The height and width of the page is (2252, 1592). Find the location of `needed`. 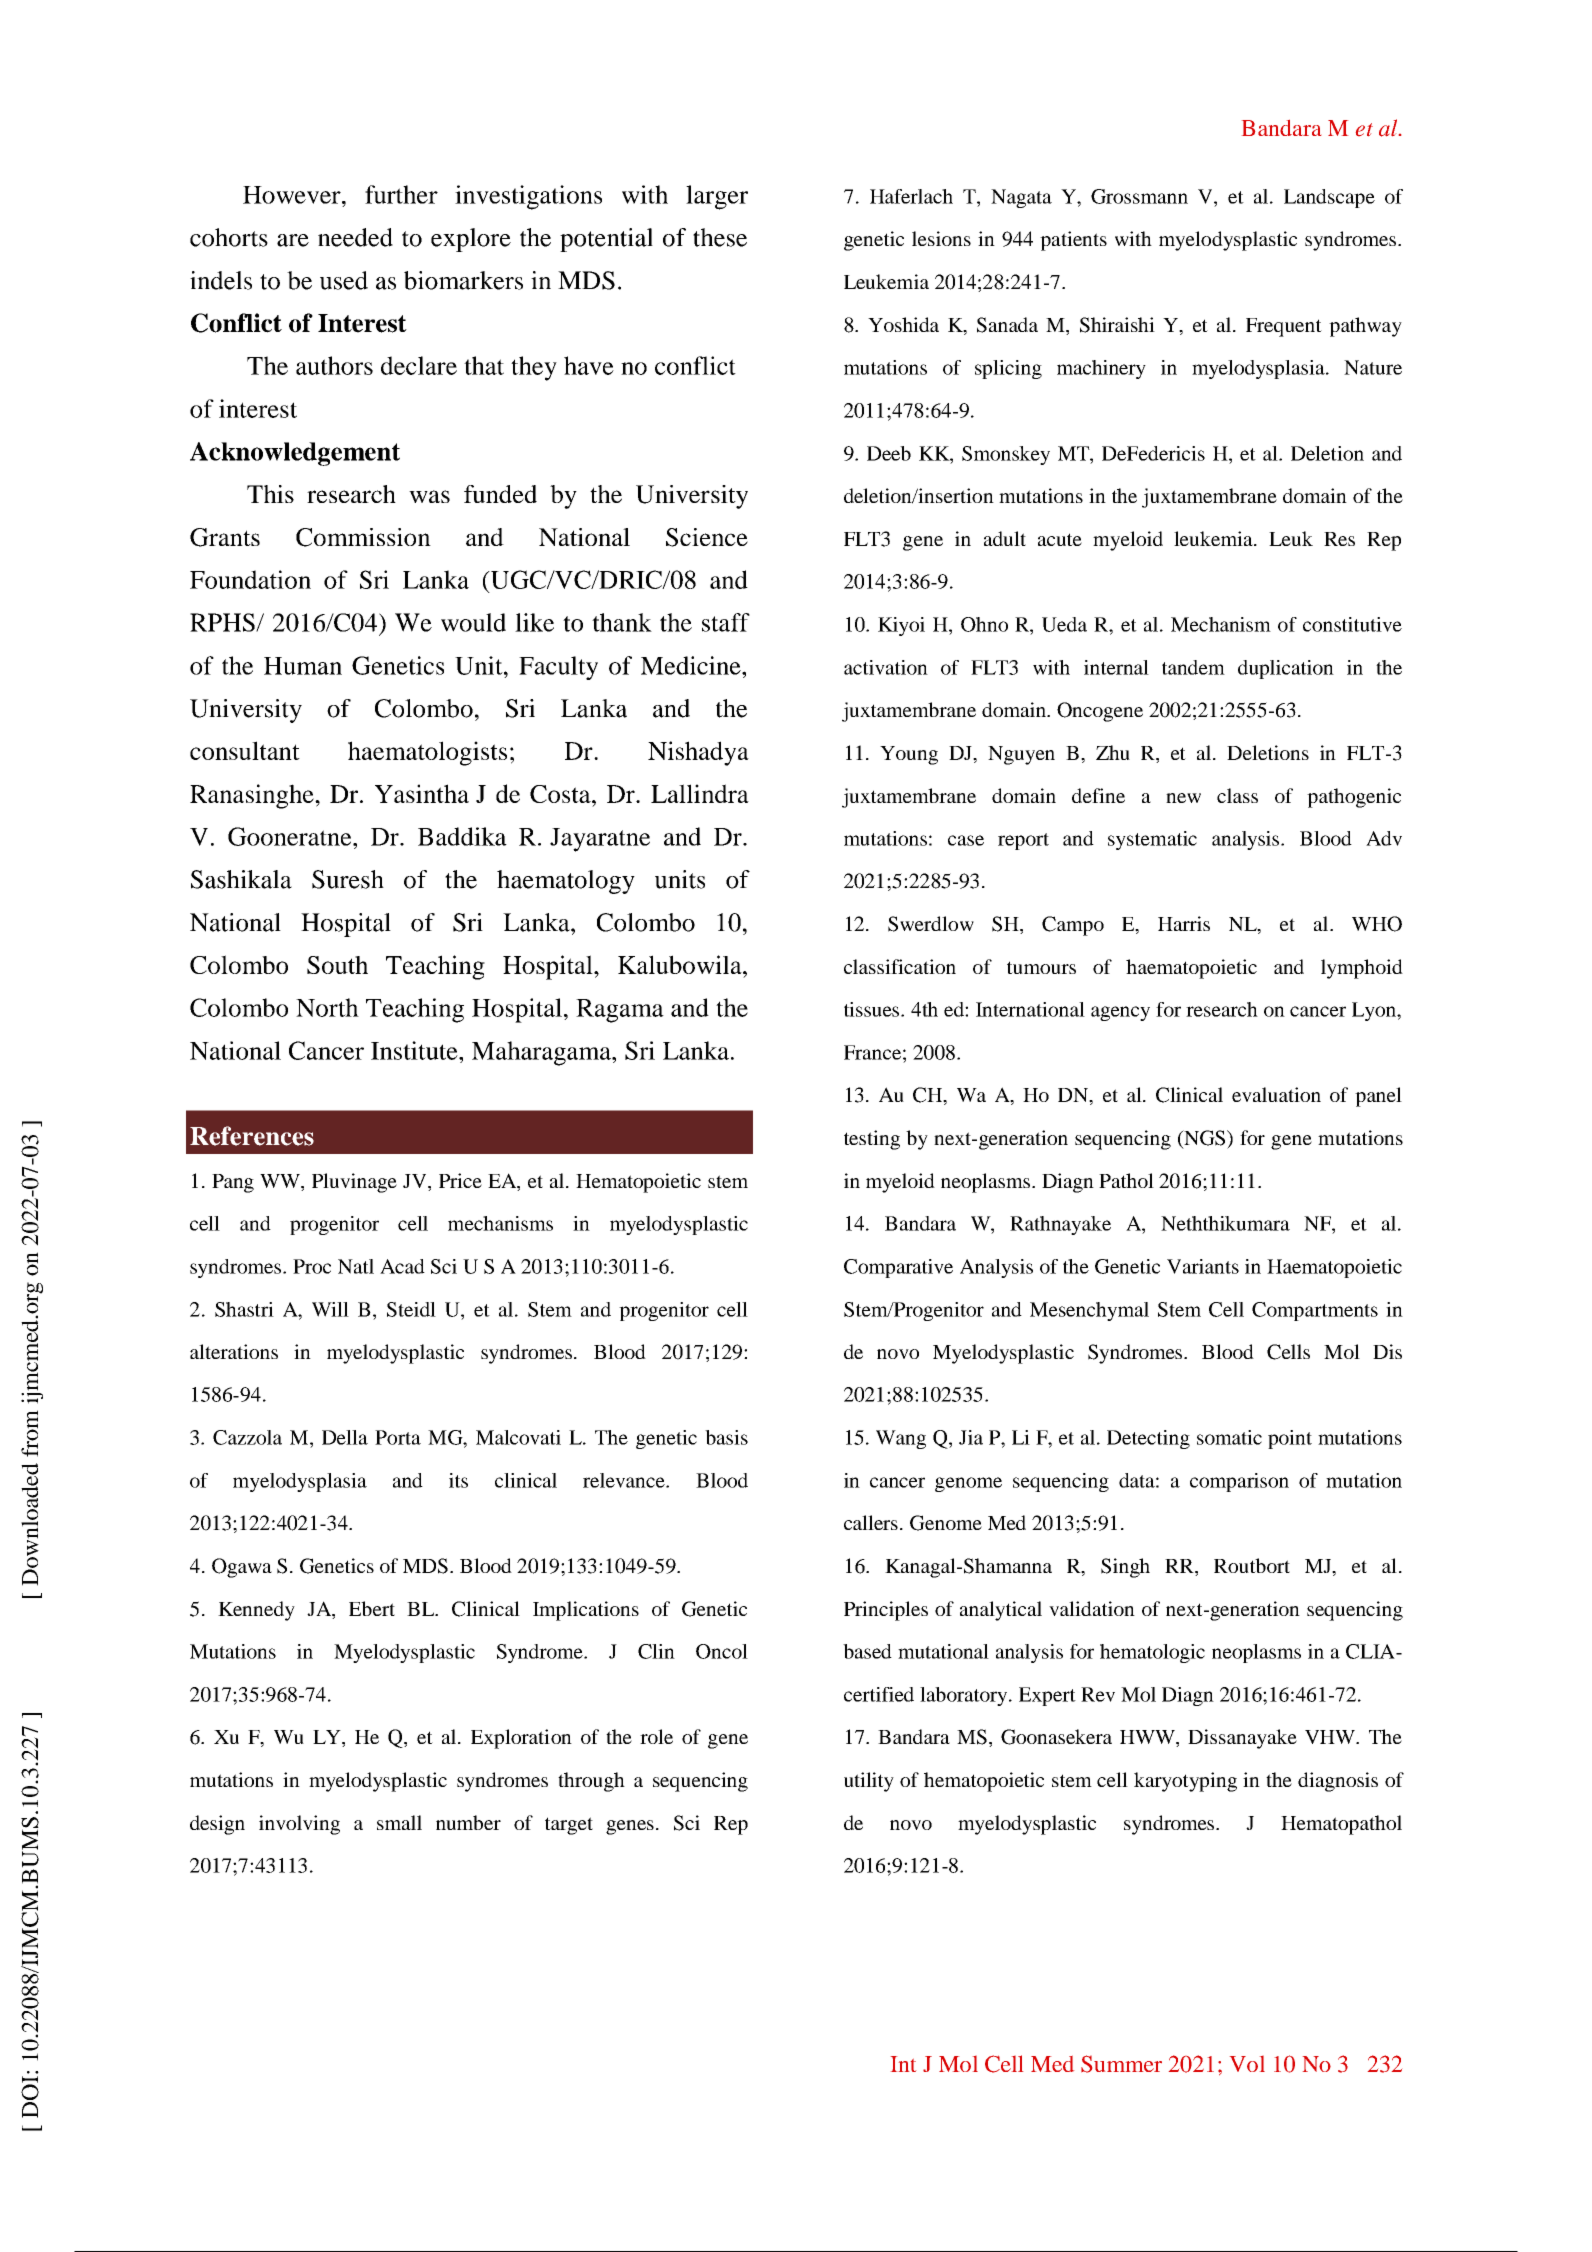

needed is located at coordinates (355, 237).
